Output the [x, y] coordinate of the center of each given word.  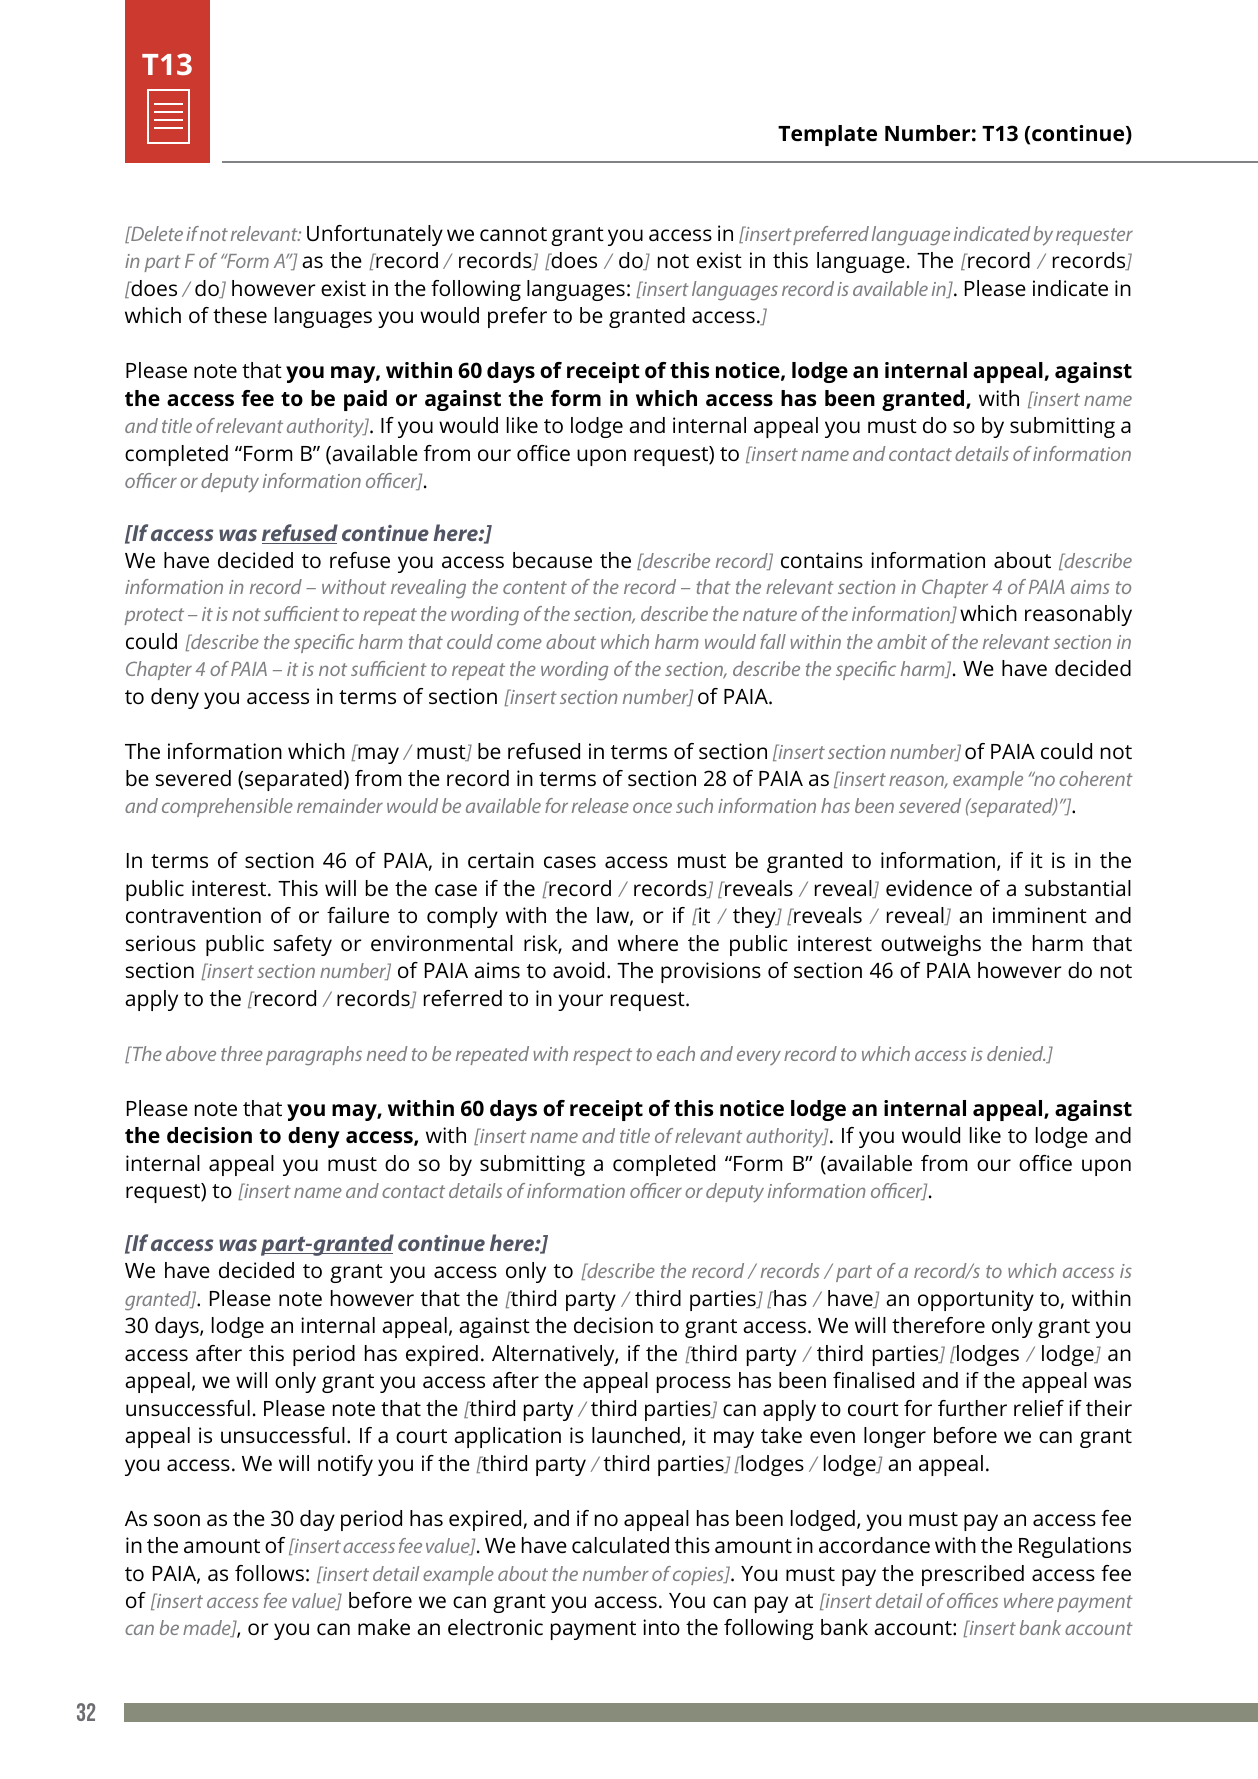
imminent [1040, 915]
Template [827, 135]
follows [269, 1573]
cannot [513, 234]
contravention [193, 915]
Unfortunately [375, 235]
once [652, 807]
